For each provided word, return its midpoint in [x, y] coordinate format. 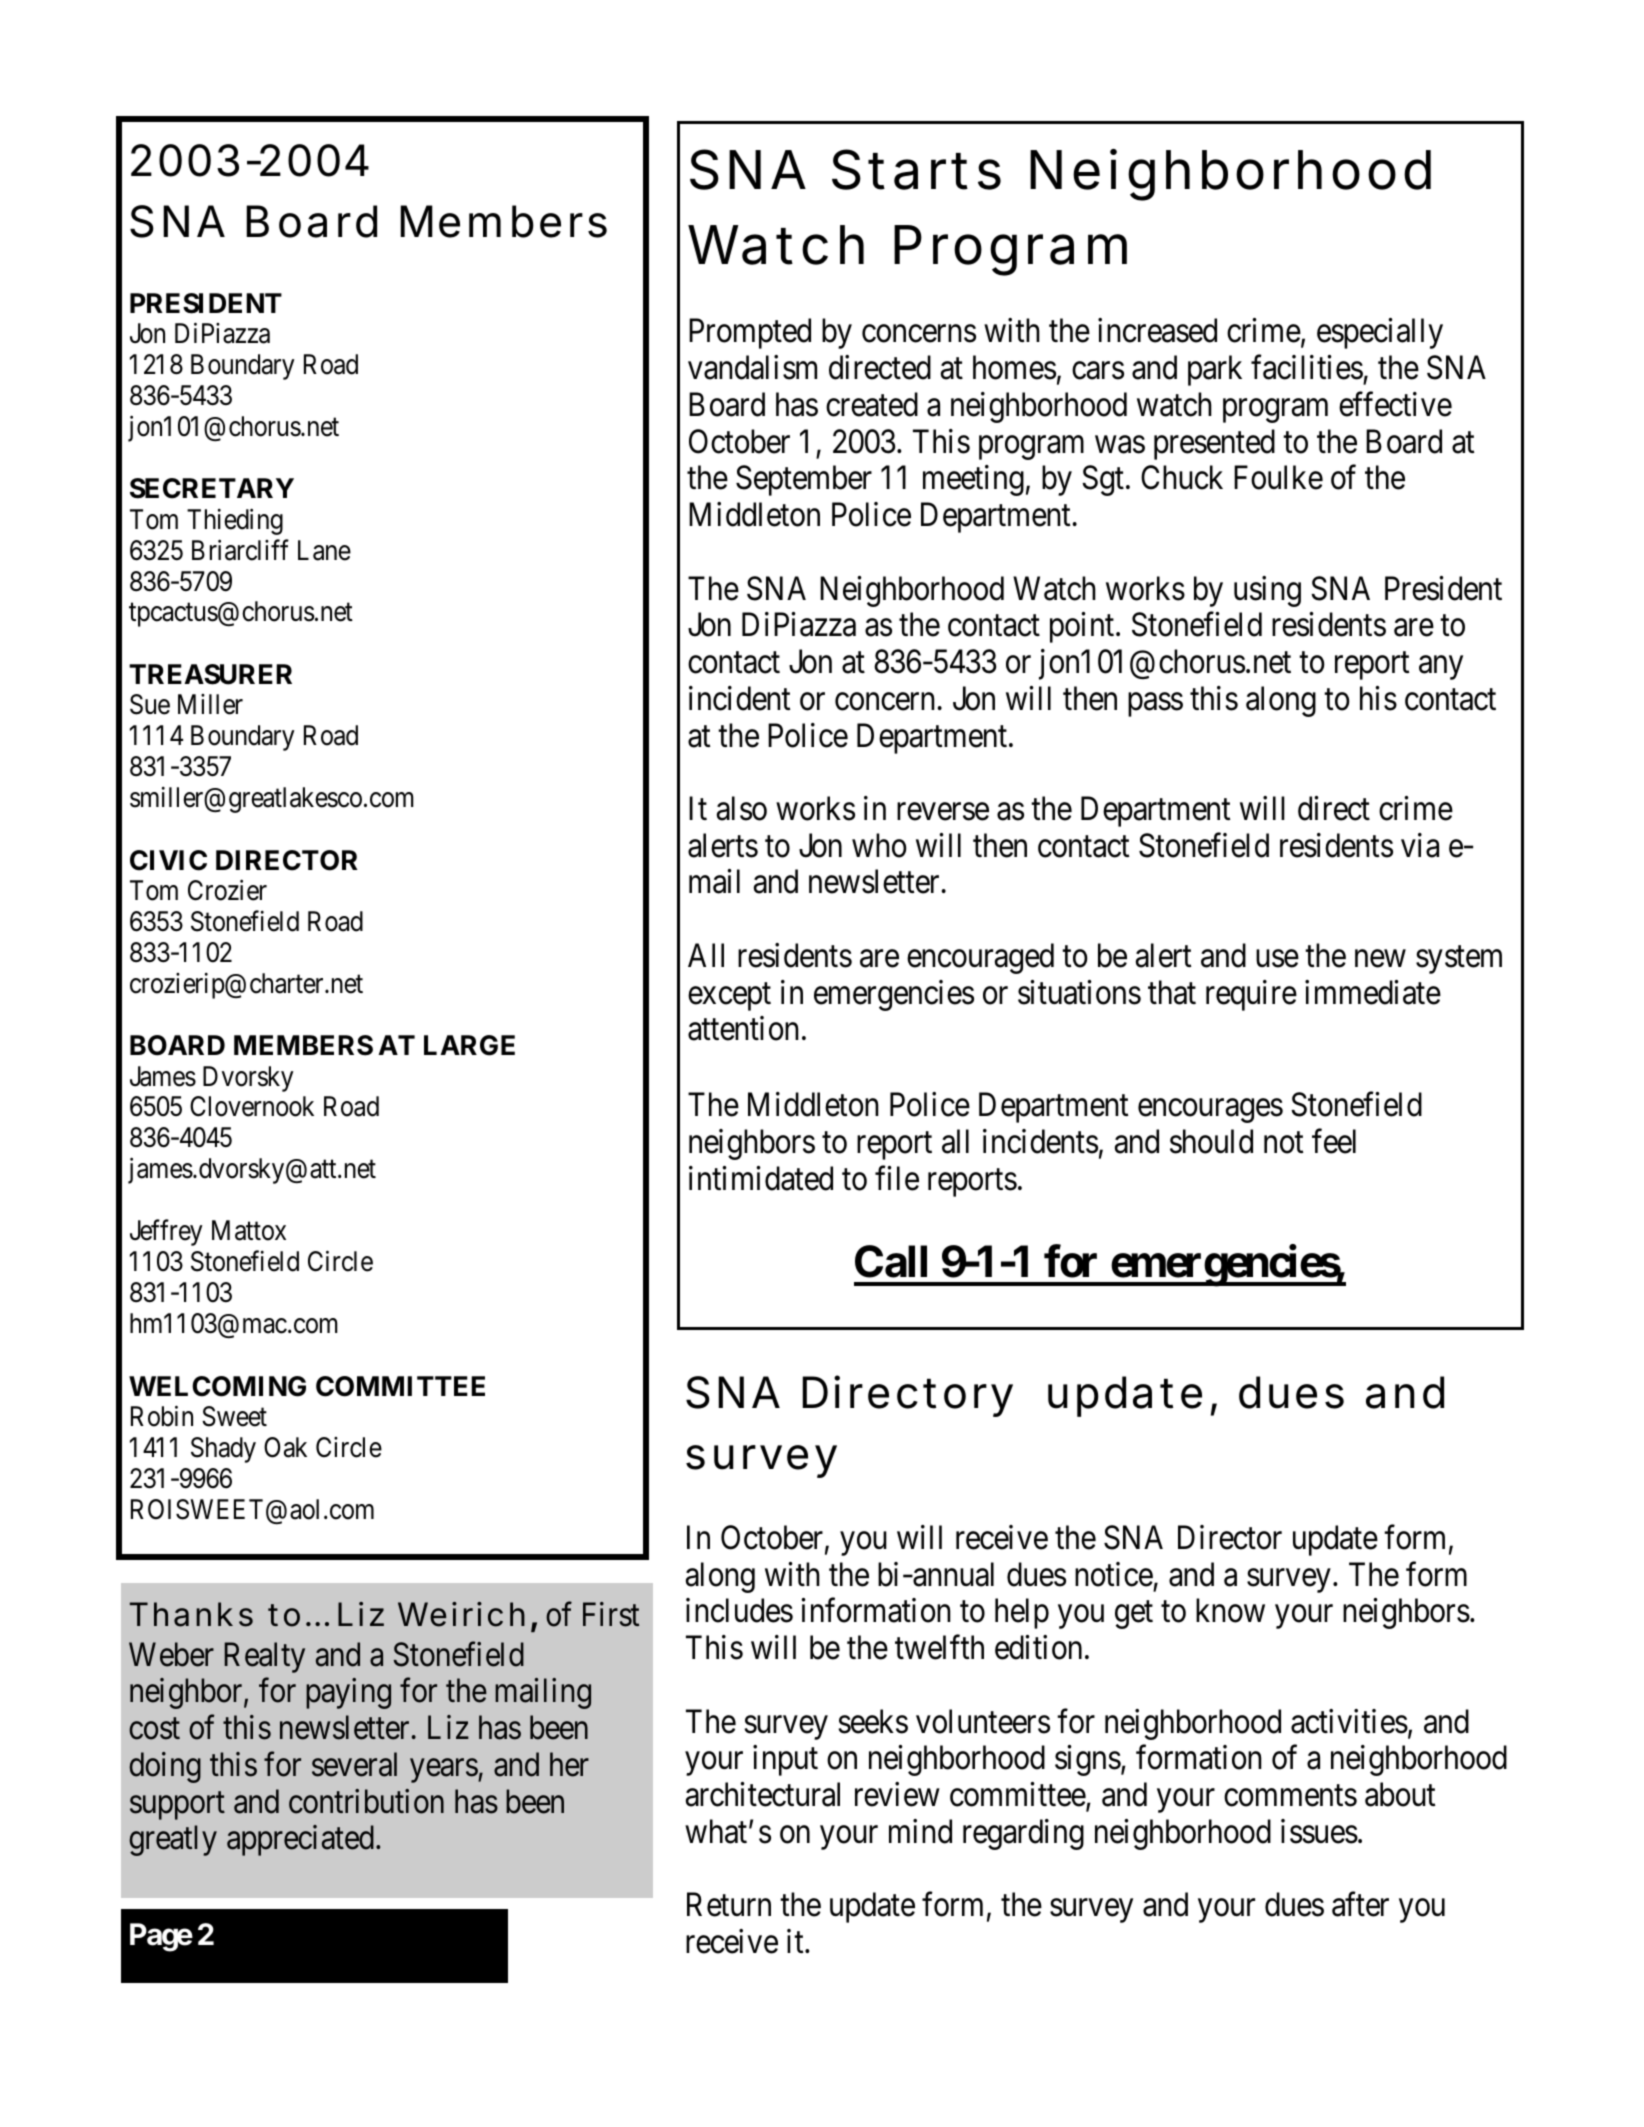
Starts [916, 169]
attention [743, 1028]
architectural [763, 1794]
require [1251, 995]
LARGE [469, 1045]
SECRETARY [212, 488]
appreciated [300, 1840]
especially [1380, 333]
